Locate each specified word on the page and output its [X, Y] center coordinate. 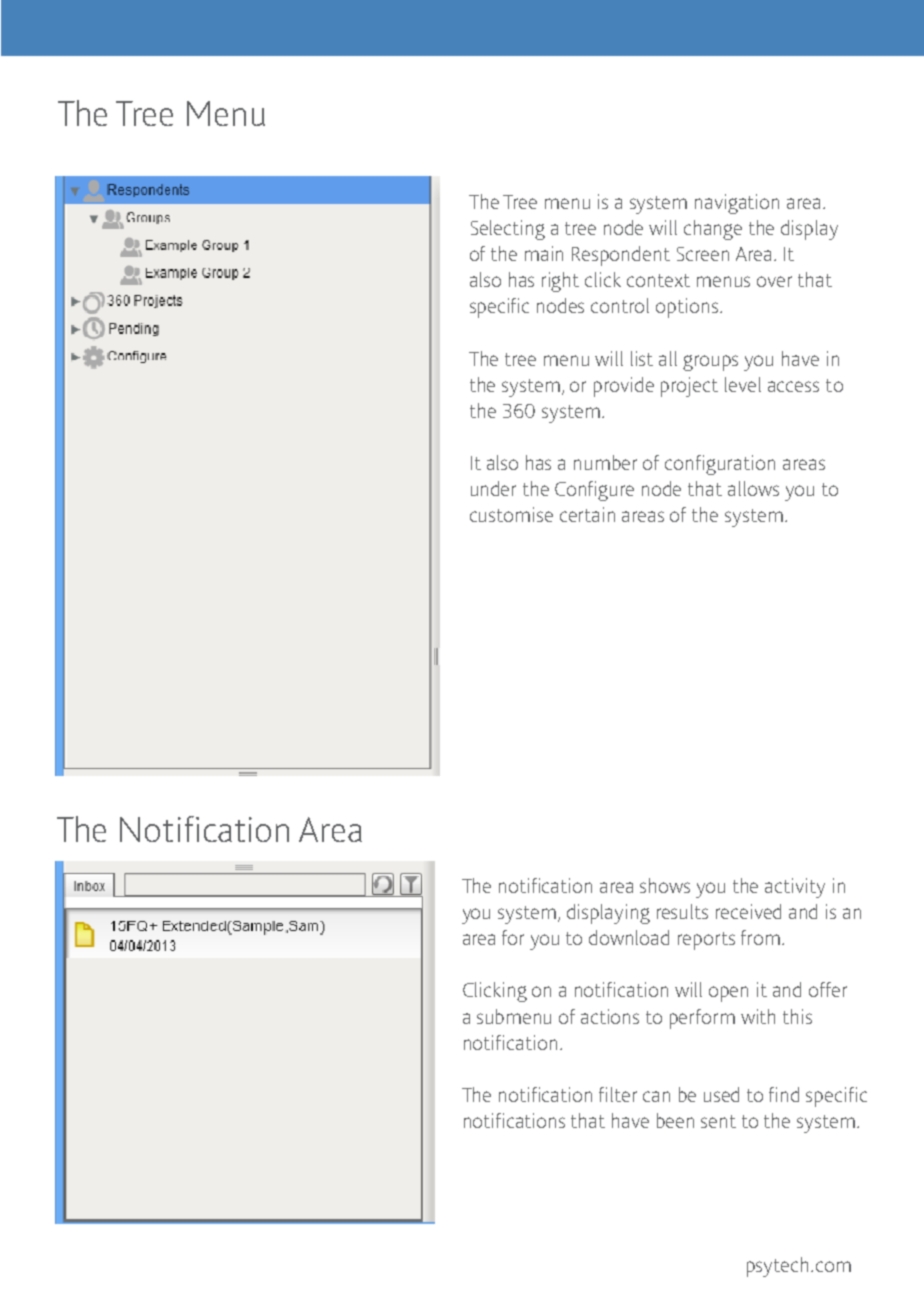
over [774, 281]
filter [618, 1094]
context [658, 280]
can [656, 1096]
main [544, 253]
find [784, 1094]
